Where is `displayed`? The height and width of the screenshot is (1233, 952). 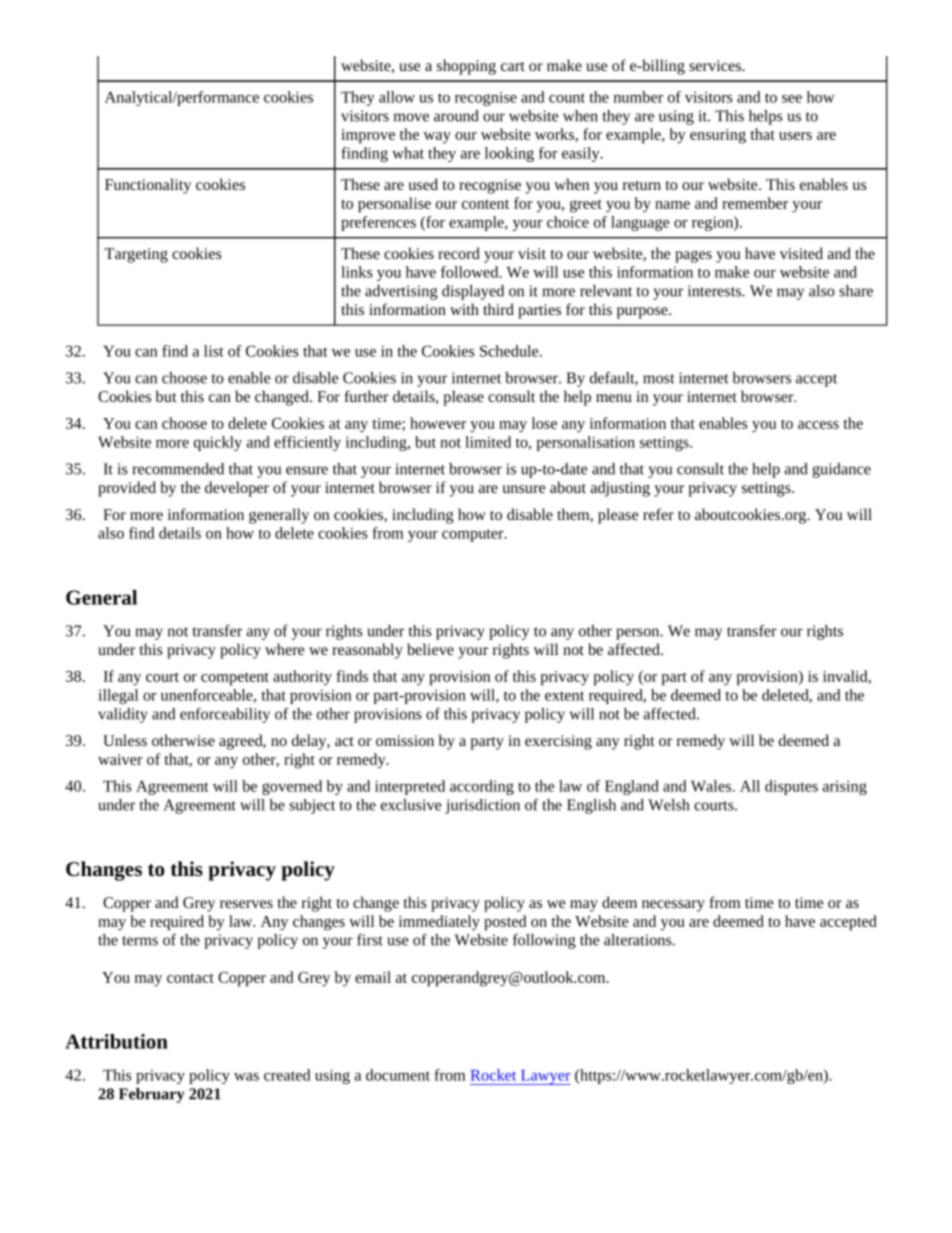
displayed is located at coordinates (473, 292).
